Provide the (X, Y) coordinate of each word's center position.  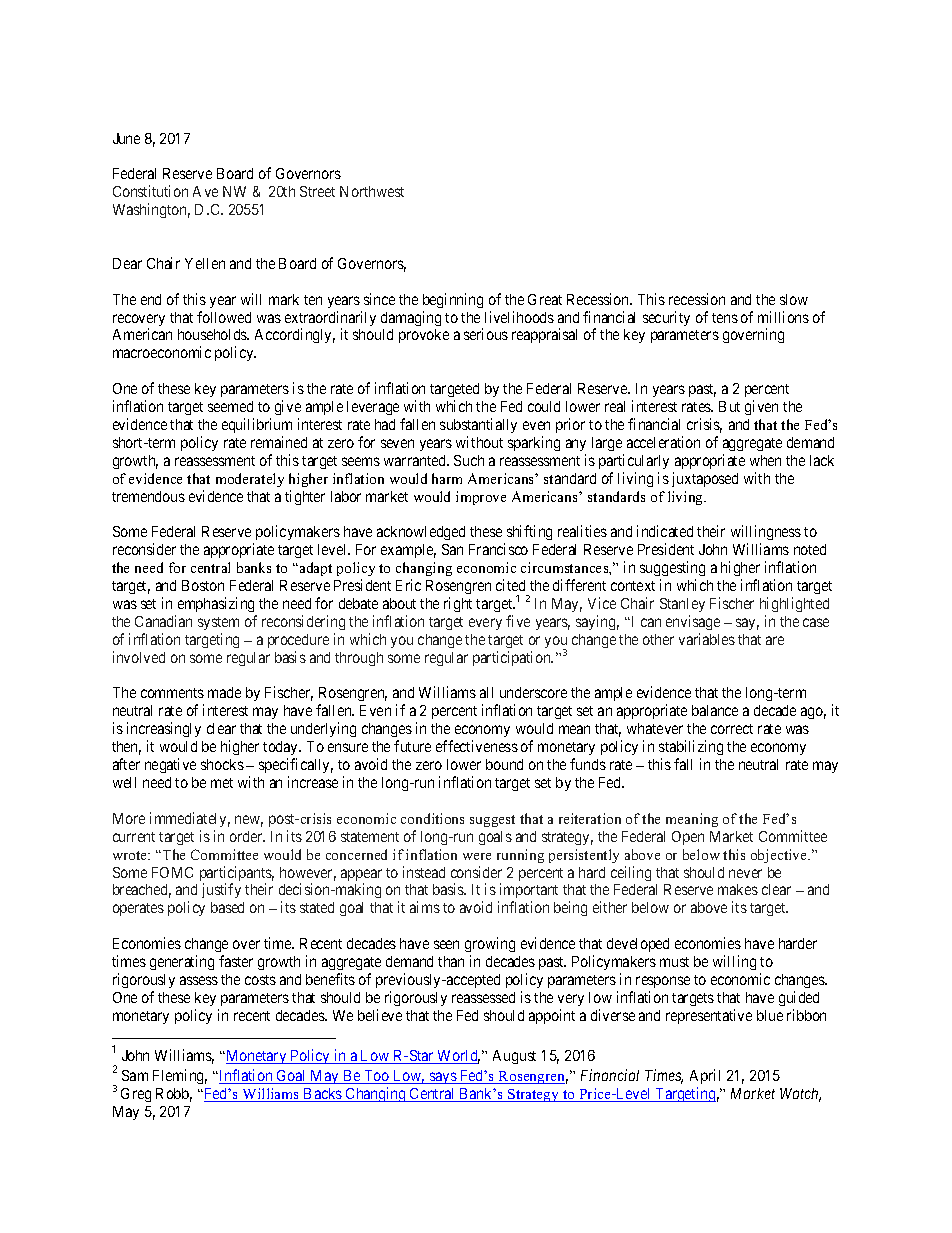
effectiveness (477, 746)
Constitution (150, 191)
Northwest (372, 191)
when (765, 460)
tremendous (148, 496)
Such (469, 460)
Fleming (180, 1076)
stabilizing (691, 749)
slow (794, 299)
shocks (222, 764)
